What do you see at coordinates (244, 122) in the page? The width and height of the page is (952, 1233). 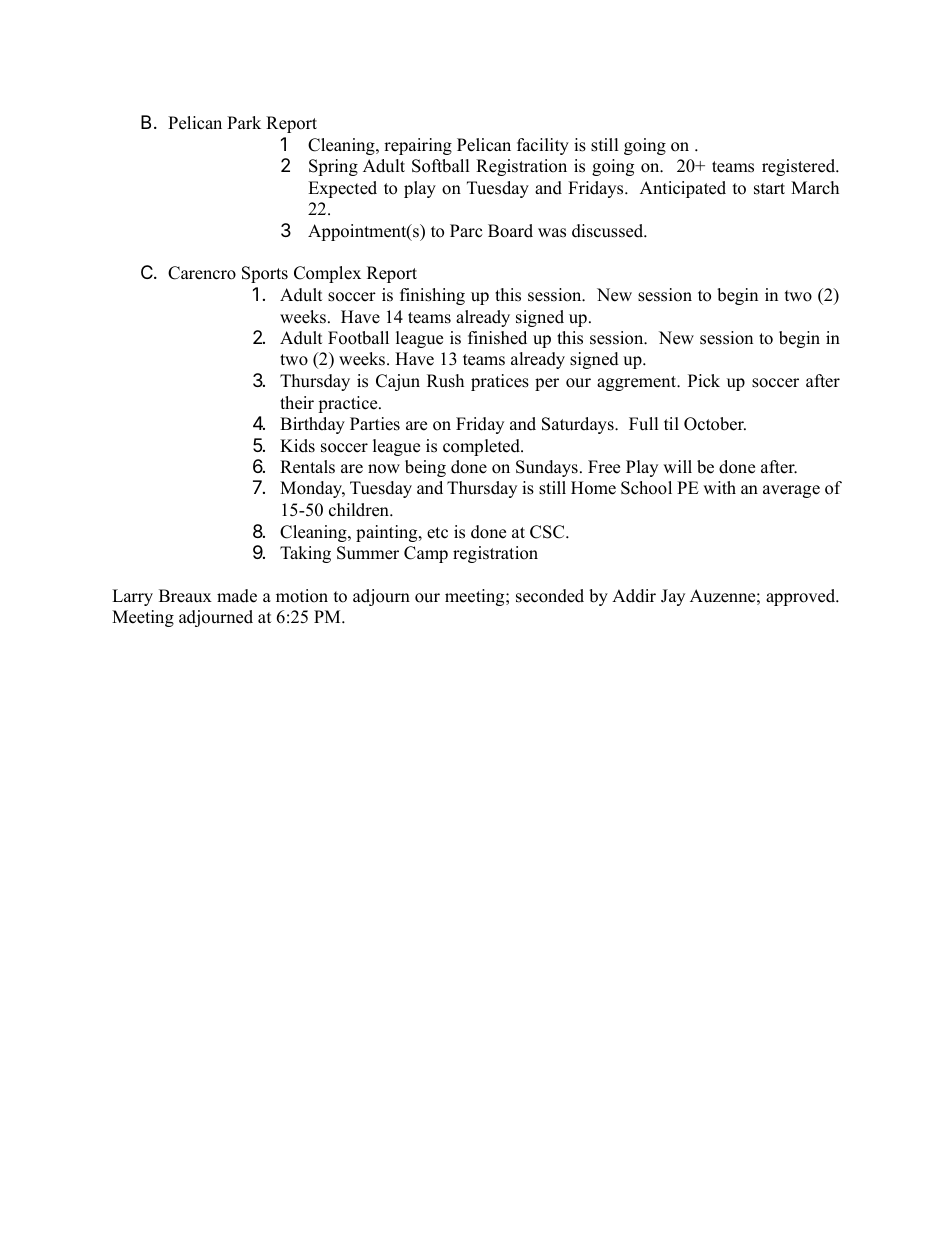 I see `Park` at bounding box center [244, 122].
